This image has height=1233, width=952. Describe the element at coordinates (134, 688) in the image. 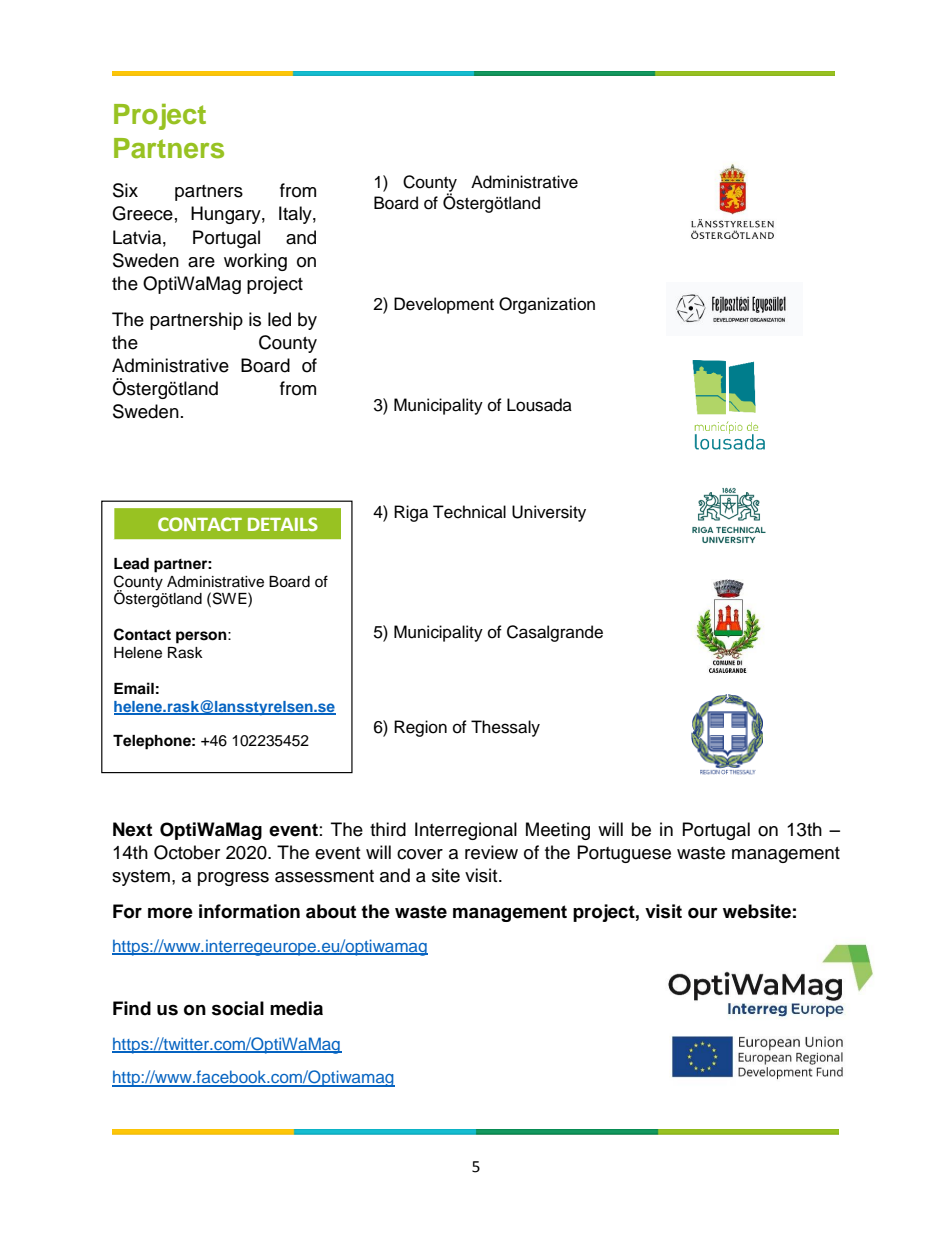

I see `Email` at that location.
